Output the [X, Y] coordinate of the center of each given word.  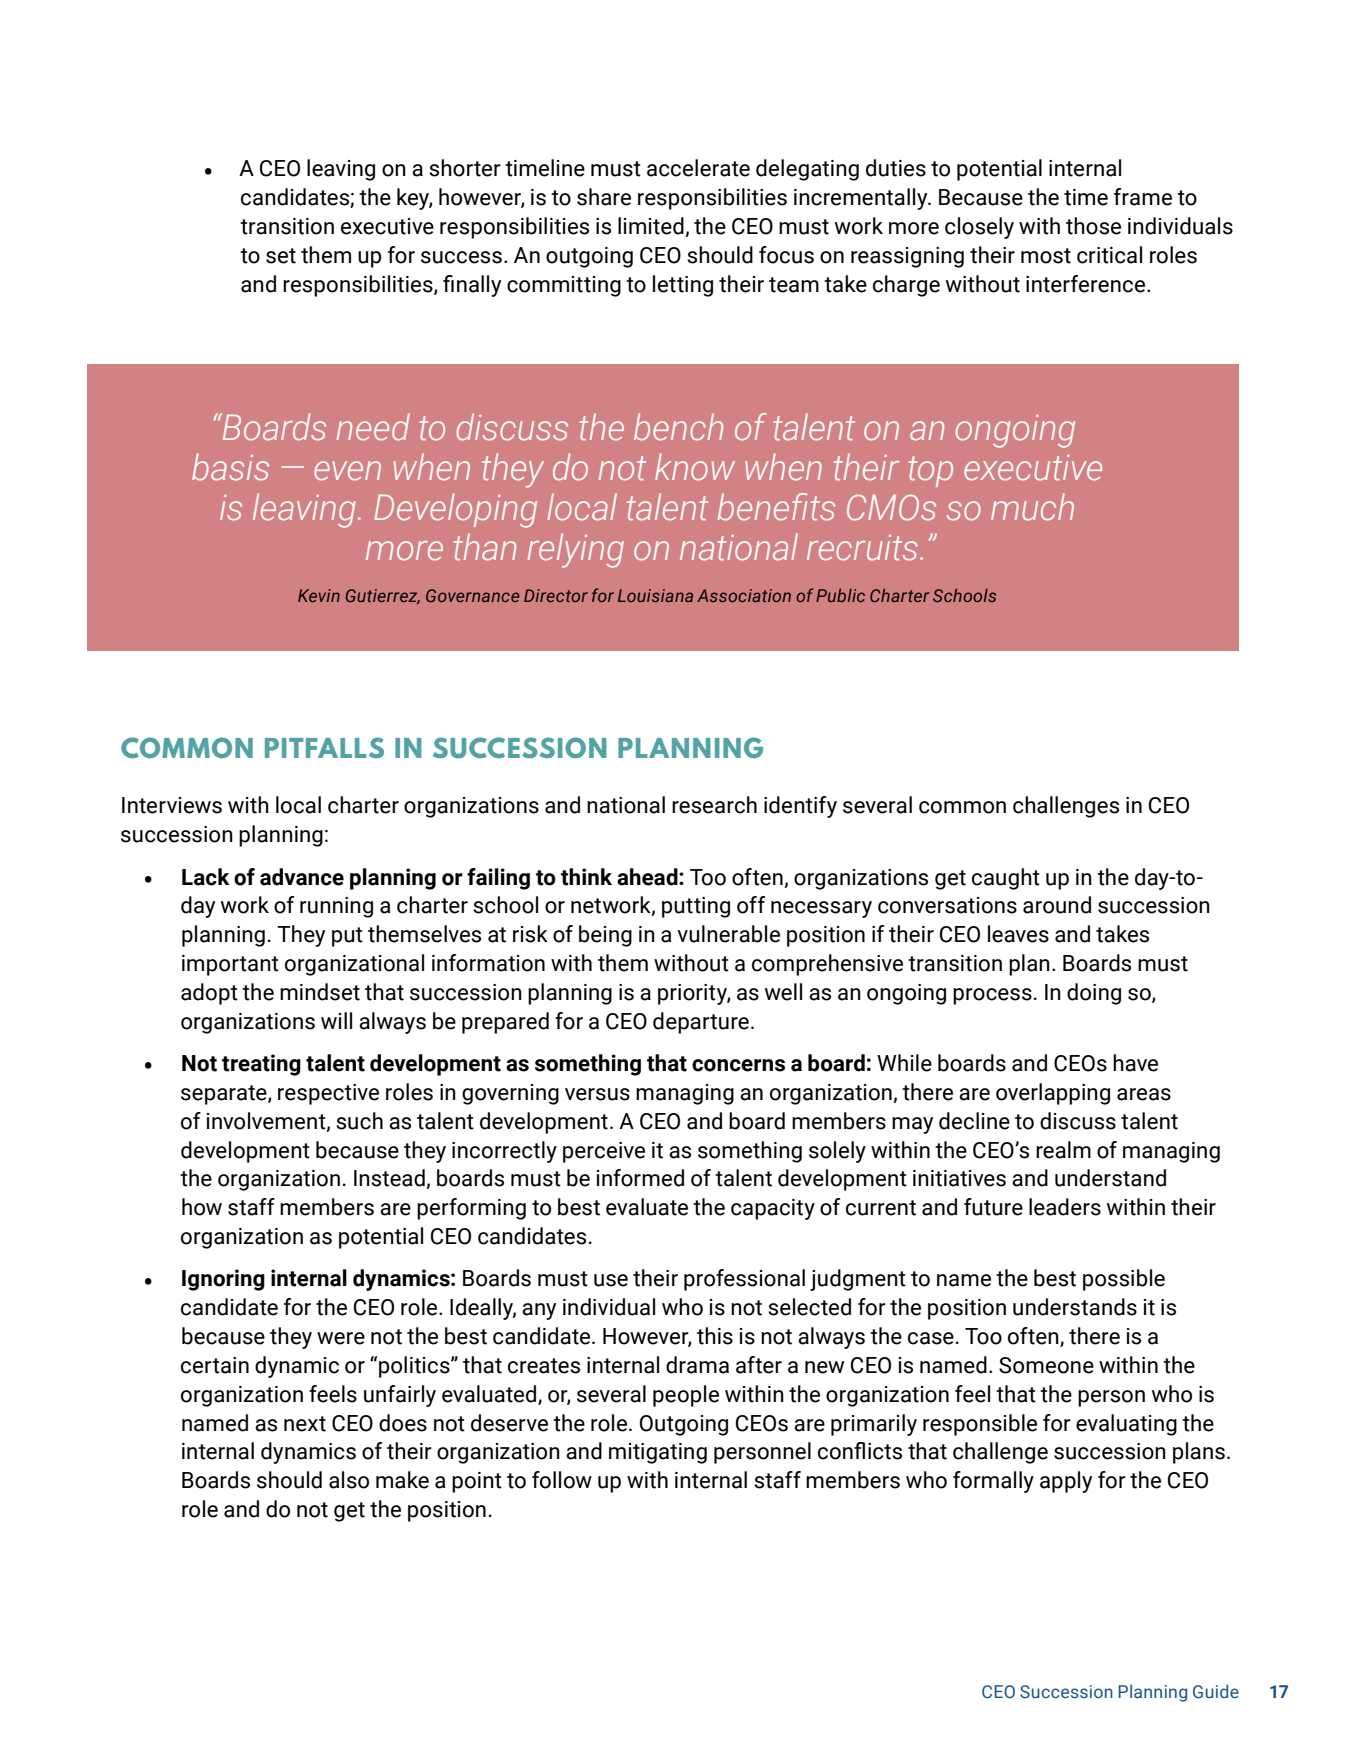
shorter [465, 168]
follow [562, 1480]
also [349, 1480]
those [1093, 226]
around [1057, 905]
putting [696, 907]
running [336, 907]
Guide [1216, 1691]
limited [652, 227]
